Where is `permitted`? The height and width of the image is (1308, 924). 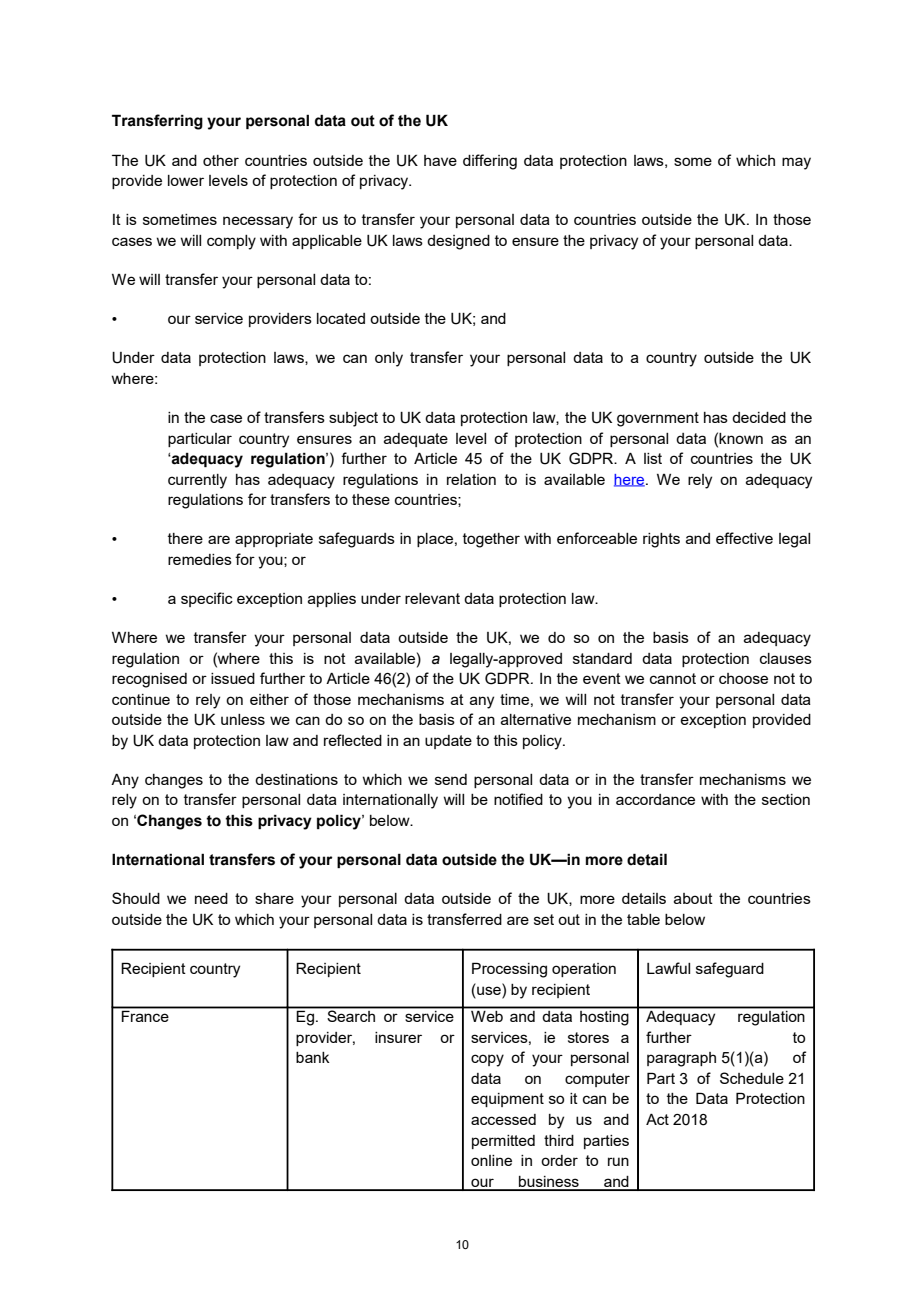 permitted is located at coordinates (503, 1142).
